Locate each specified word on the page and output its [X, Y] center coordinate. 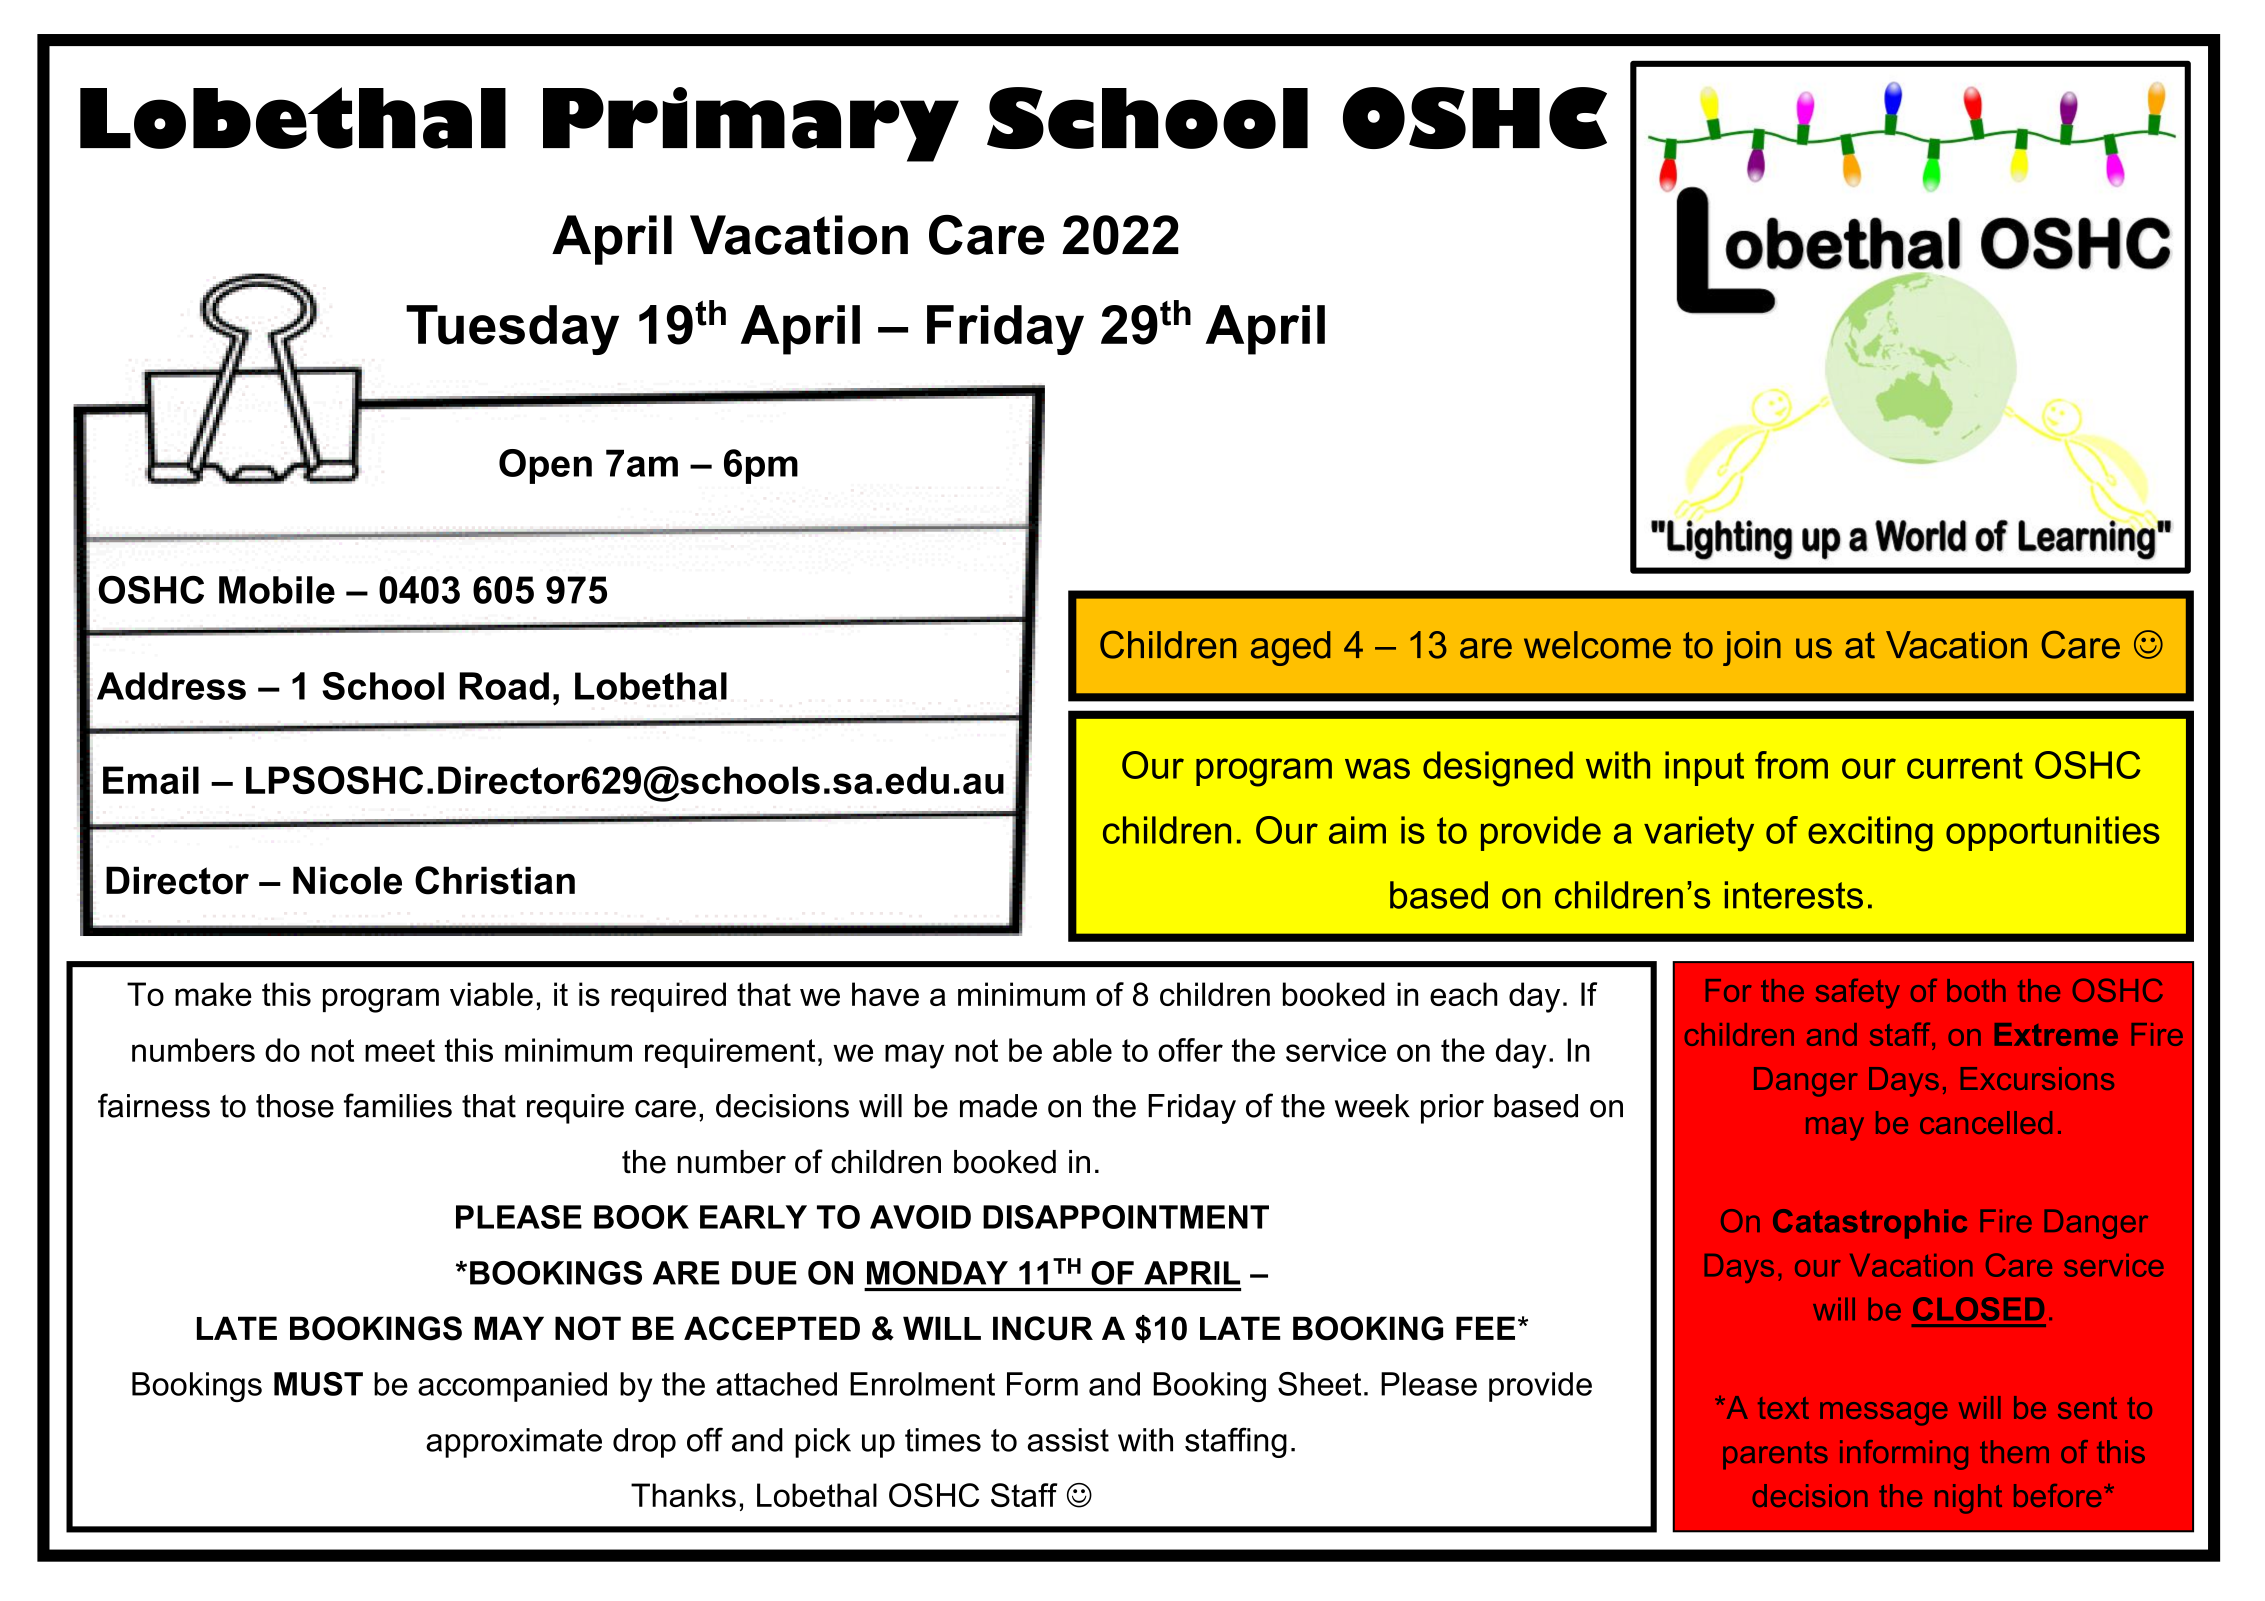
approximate [514, 1443]
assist [1068, 1440]
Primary [751, 124]
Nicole [347, 880]
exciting [1870, 834]
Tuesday [512, 330]
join [1752, 648]
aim [1357, 830]
